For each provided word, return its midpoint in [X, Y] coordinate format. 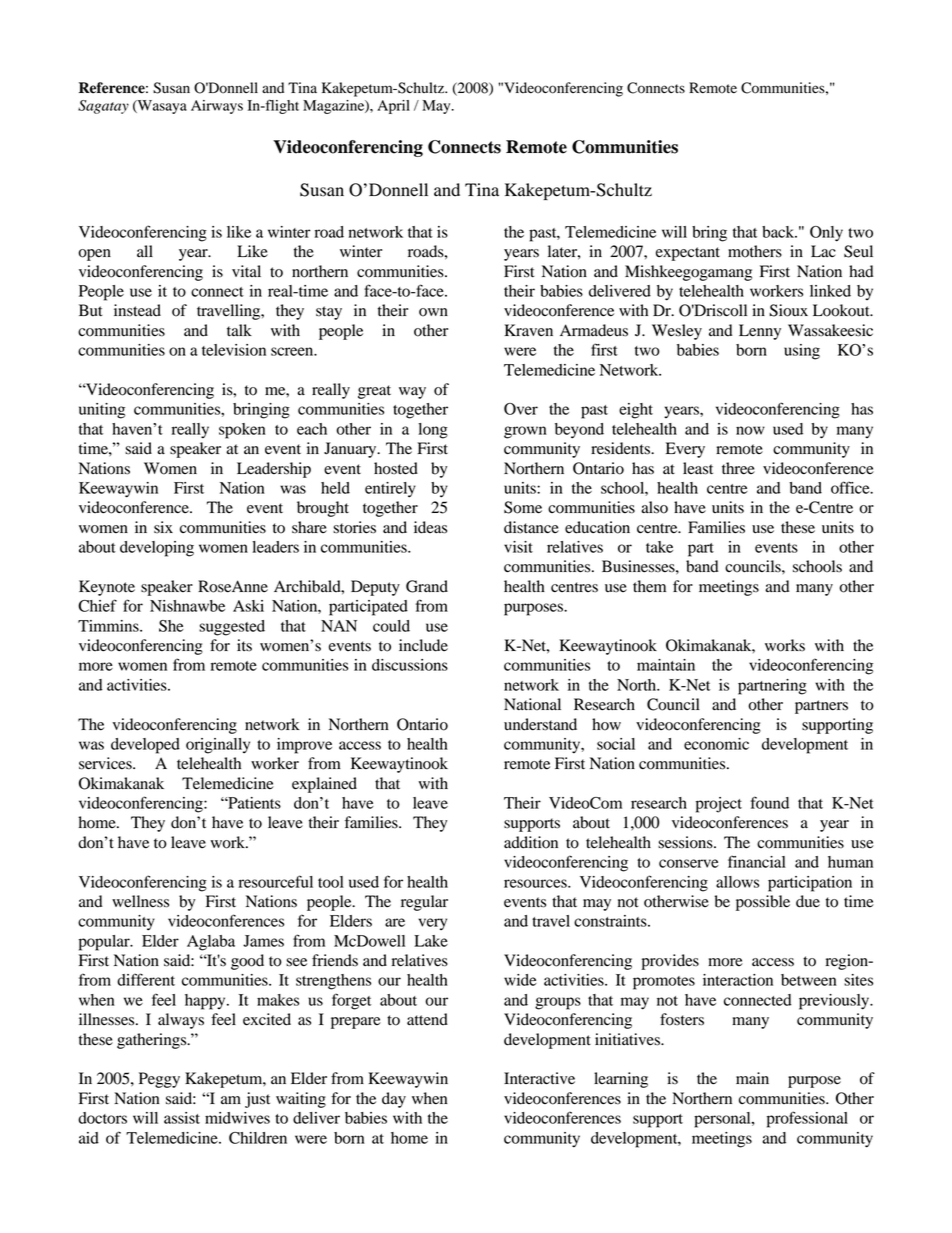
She [171, 626]
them [649, 586]
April [393, 107]
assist [182, 1118]
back [779, 232]
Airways [217, 107]
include [423, 645]
